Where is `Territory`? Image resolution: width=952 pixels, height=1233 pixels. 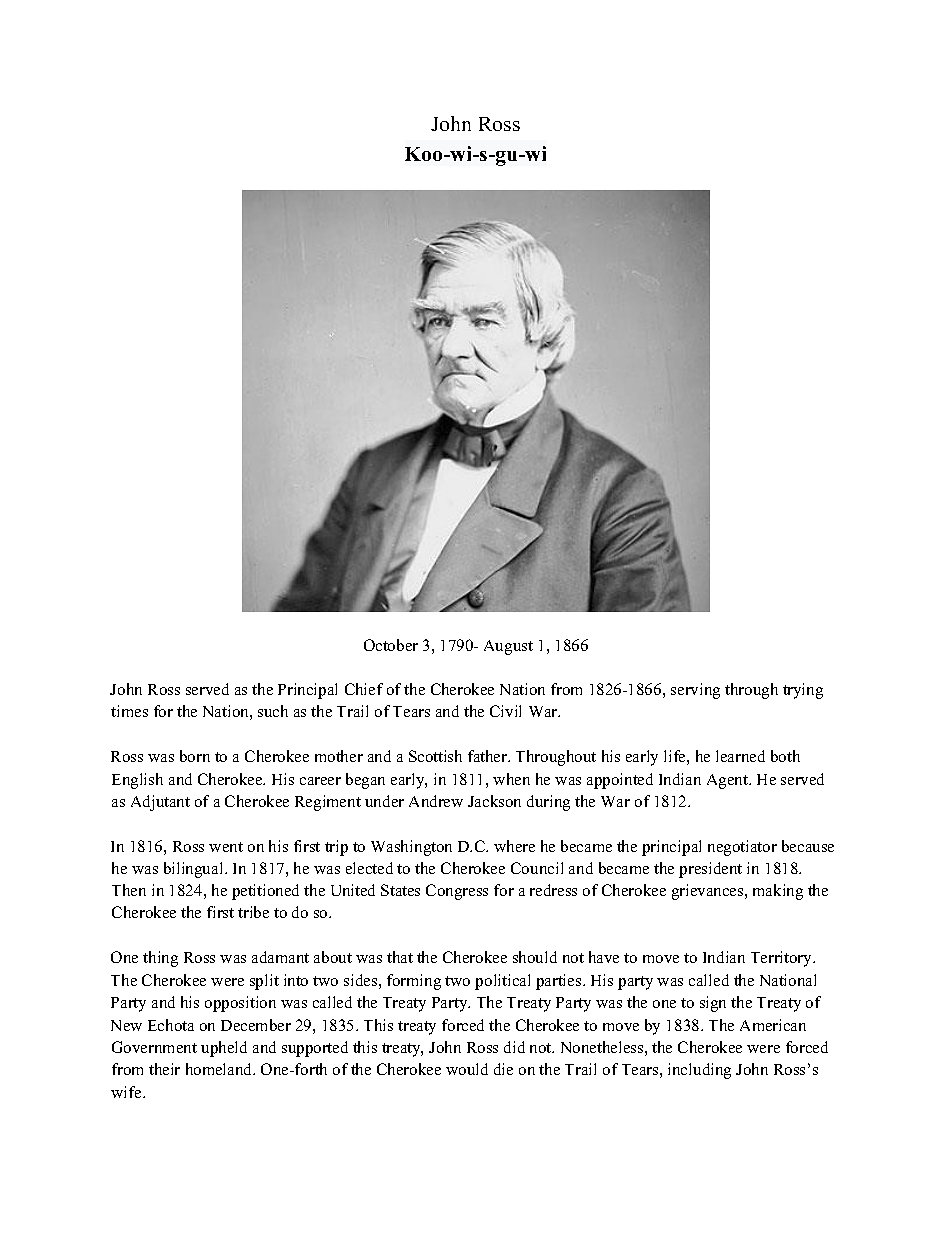
Territory is located at coordinates (783, 959).
